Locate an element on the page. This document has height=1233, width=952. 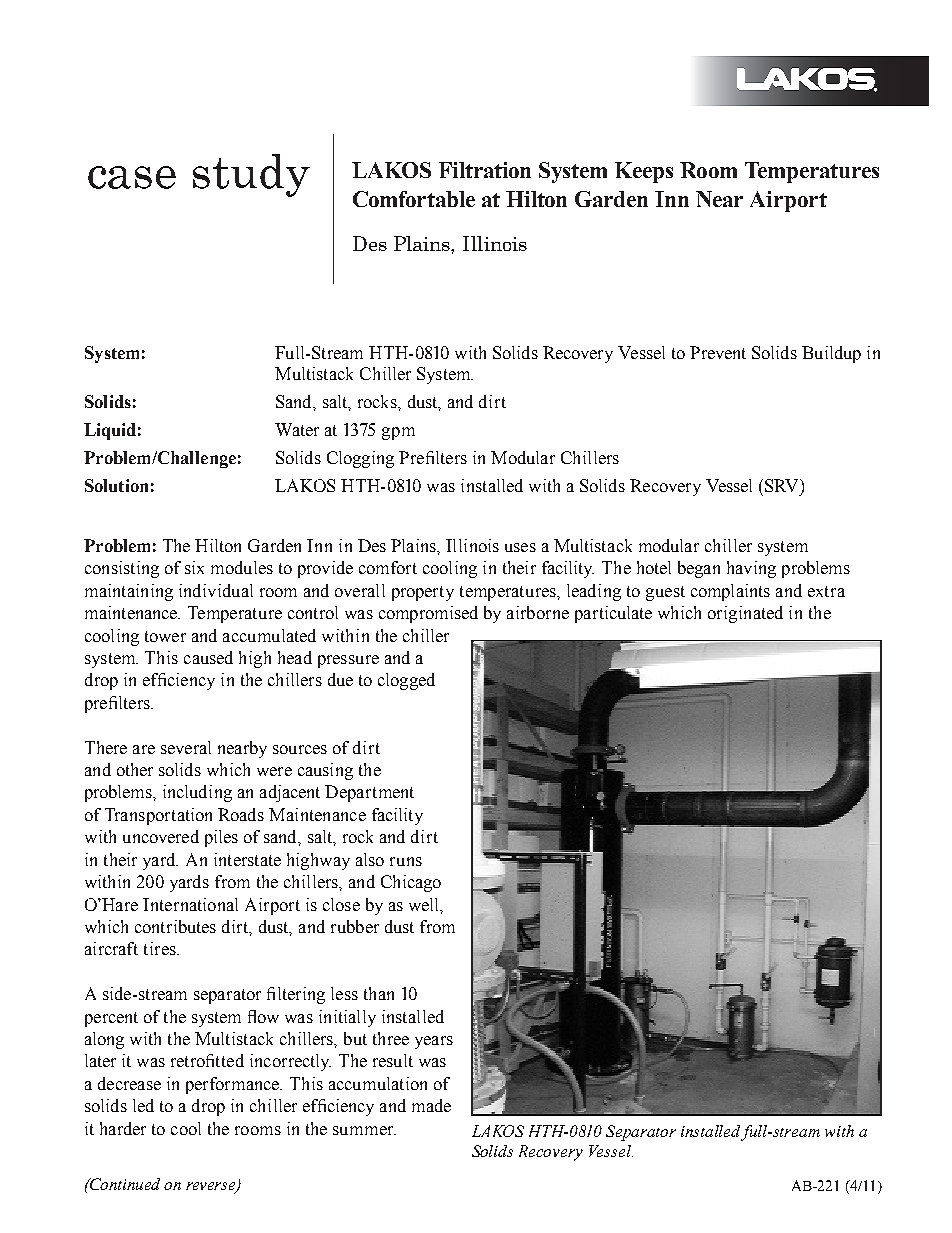
clogged is located at coordinates (406, 681).
